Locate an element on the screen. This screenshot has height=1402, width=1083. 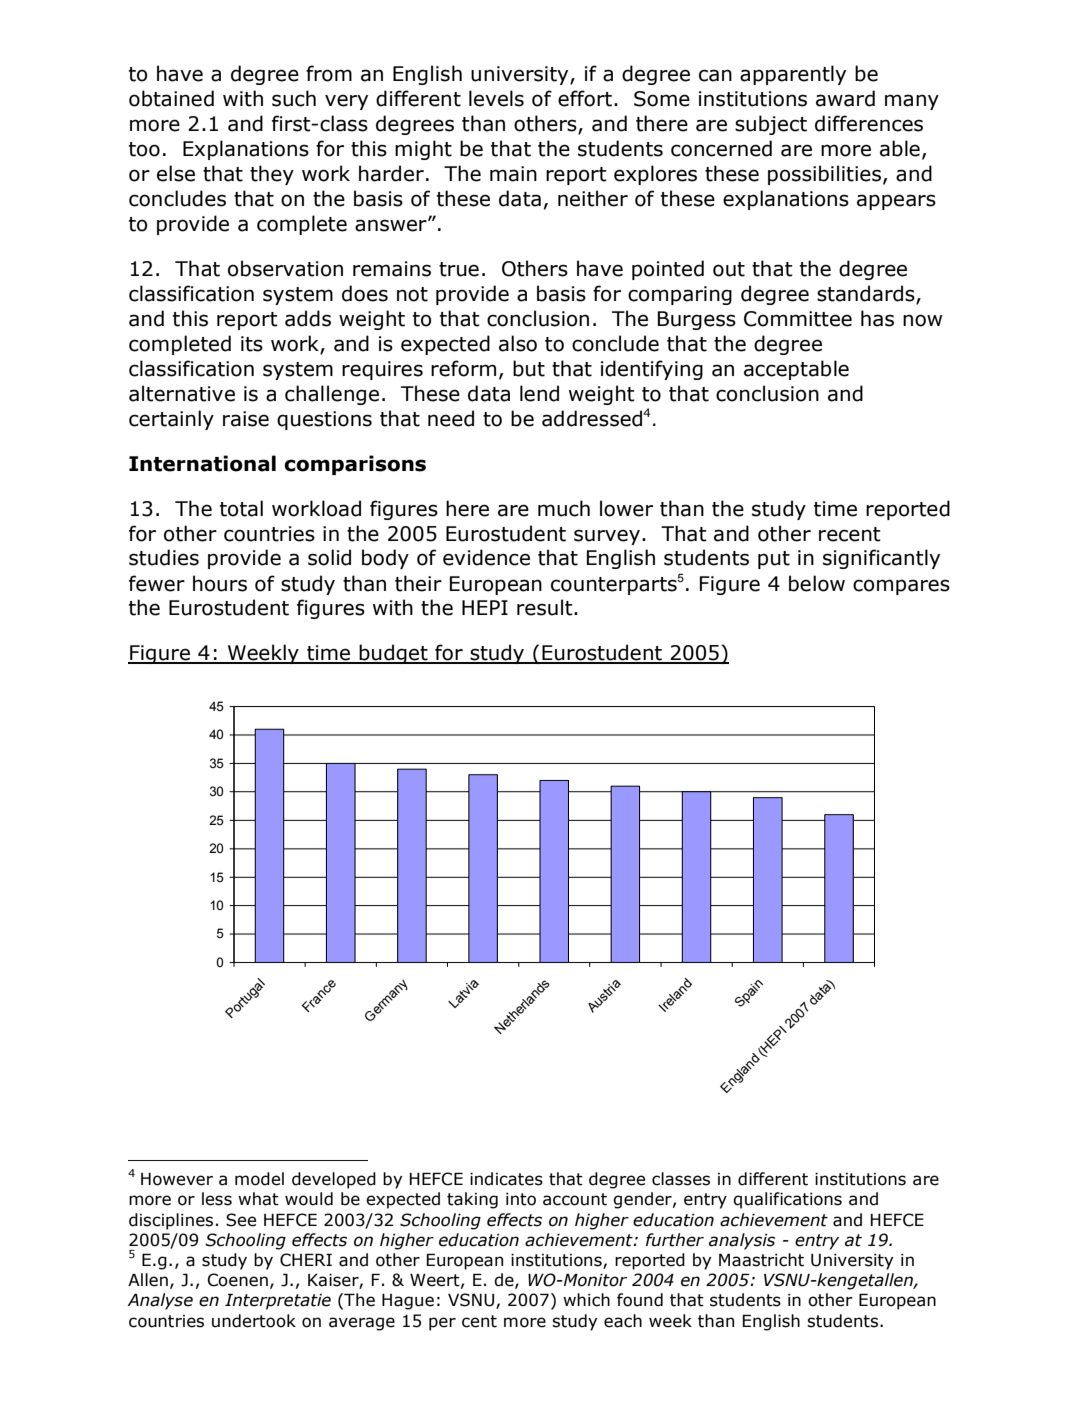
levels is located at coordinates (496, 98).
